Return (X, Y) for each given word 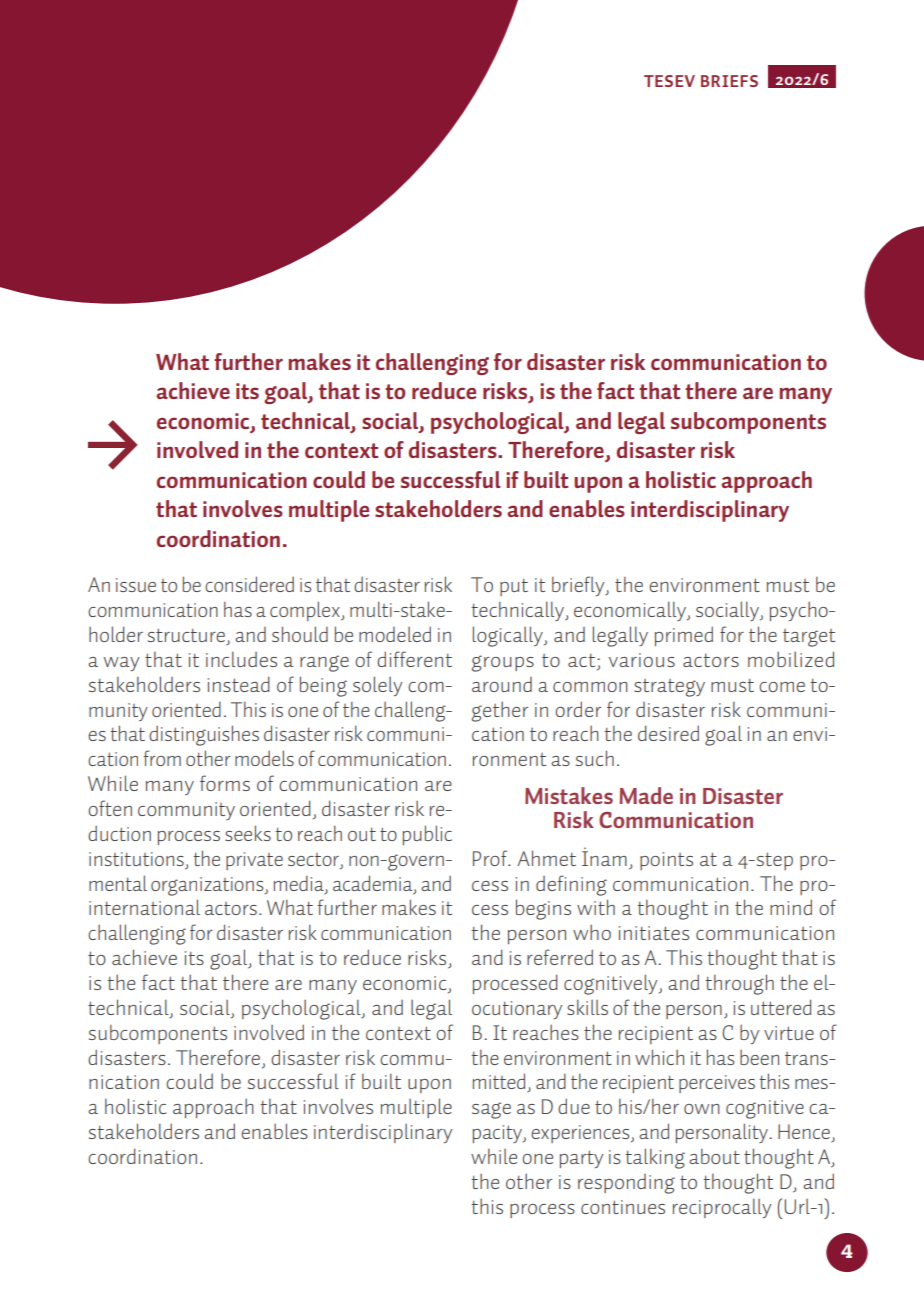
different (414, 659)
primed (684, 636)
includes (241, 659)
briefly (579, 586)
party (581, 1159)
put (514, 587)
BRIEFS (729, 81)
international (144, 907)
